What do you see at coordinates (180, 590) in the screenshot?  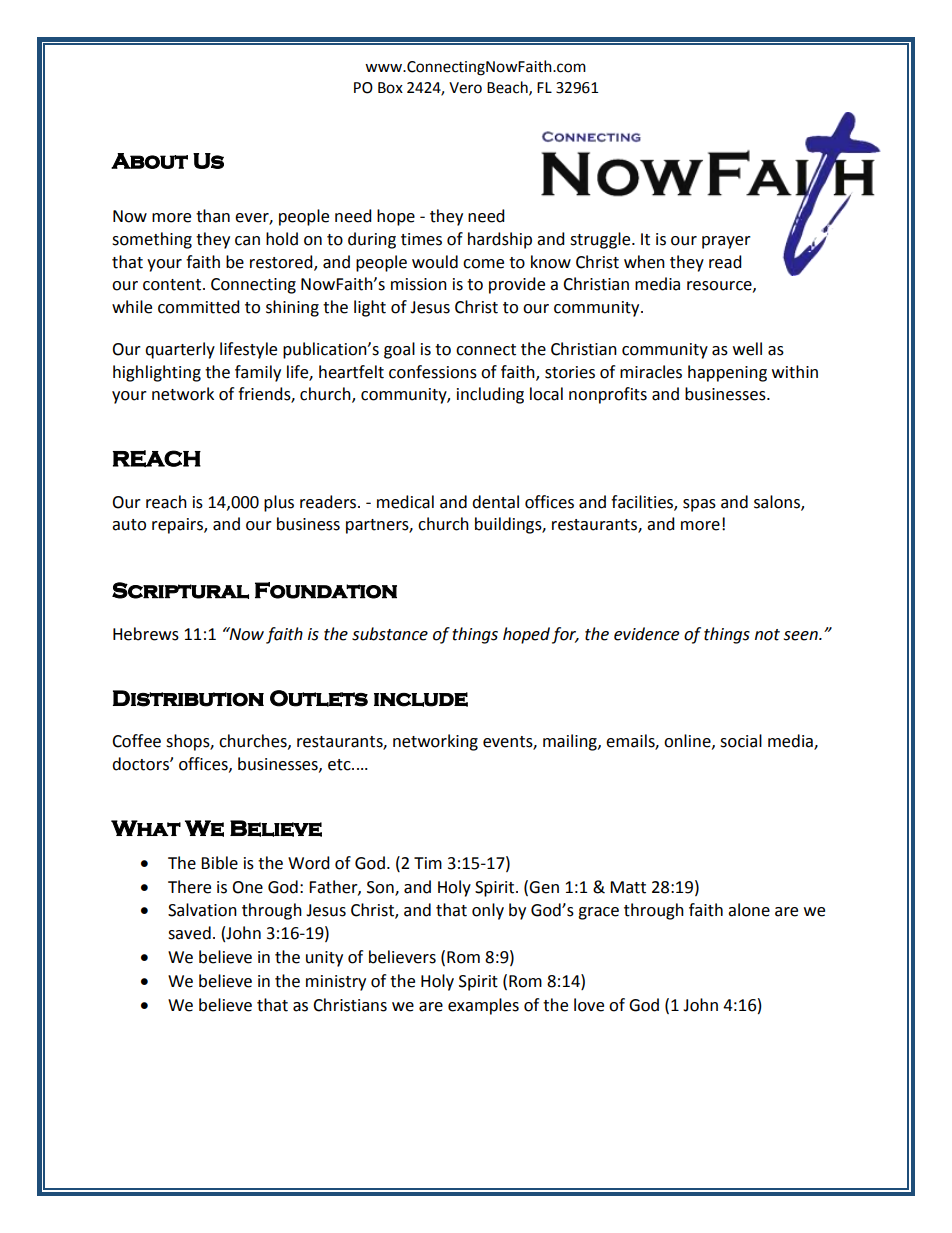 I see `Scriptural` at bounding box center [180, 590].
